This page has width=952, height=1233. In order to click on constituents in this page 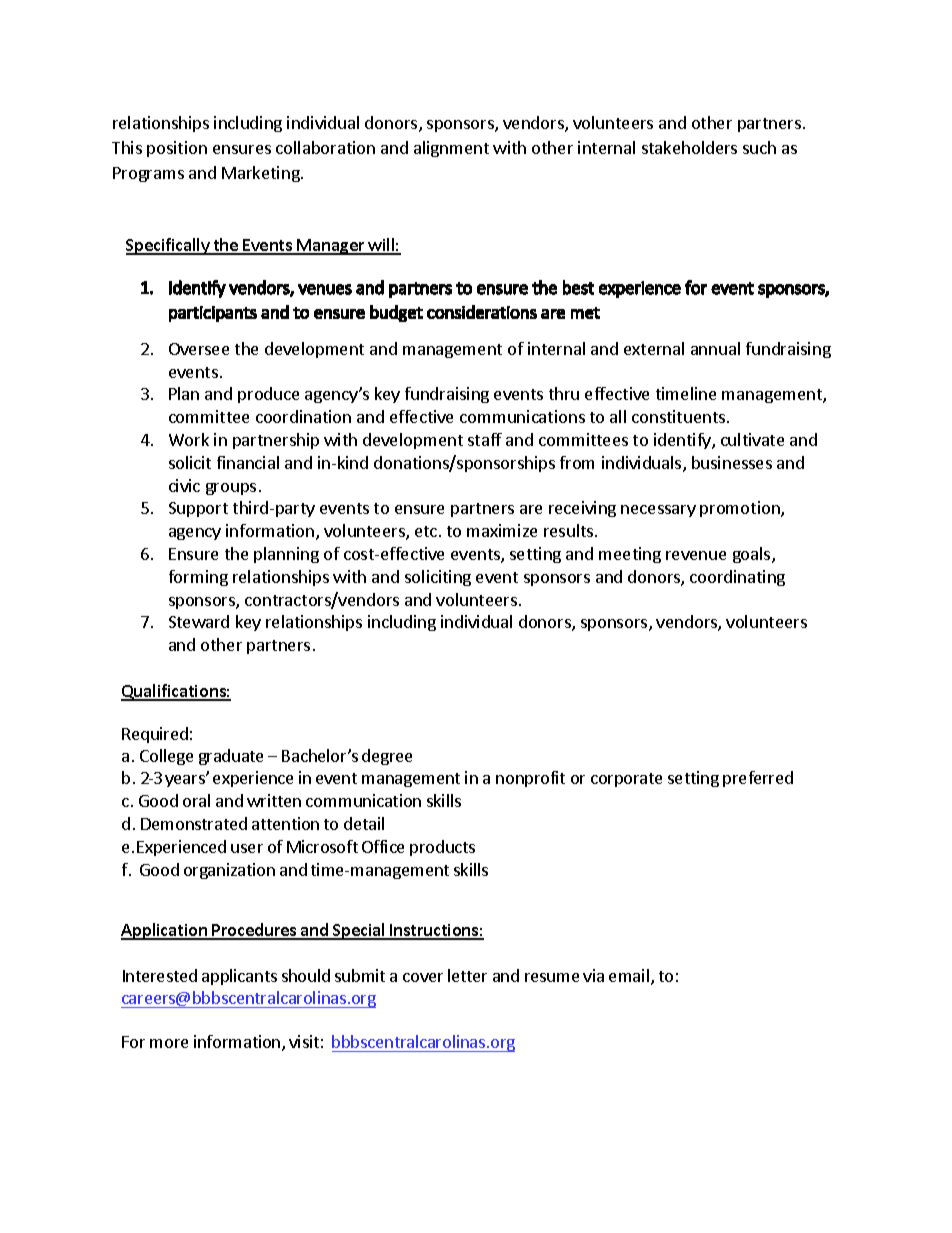, I will do `click(678, 416)`.
